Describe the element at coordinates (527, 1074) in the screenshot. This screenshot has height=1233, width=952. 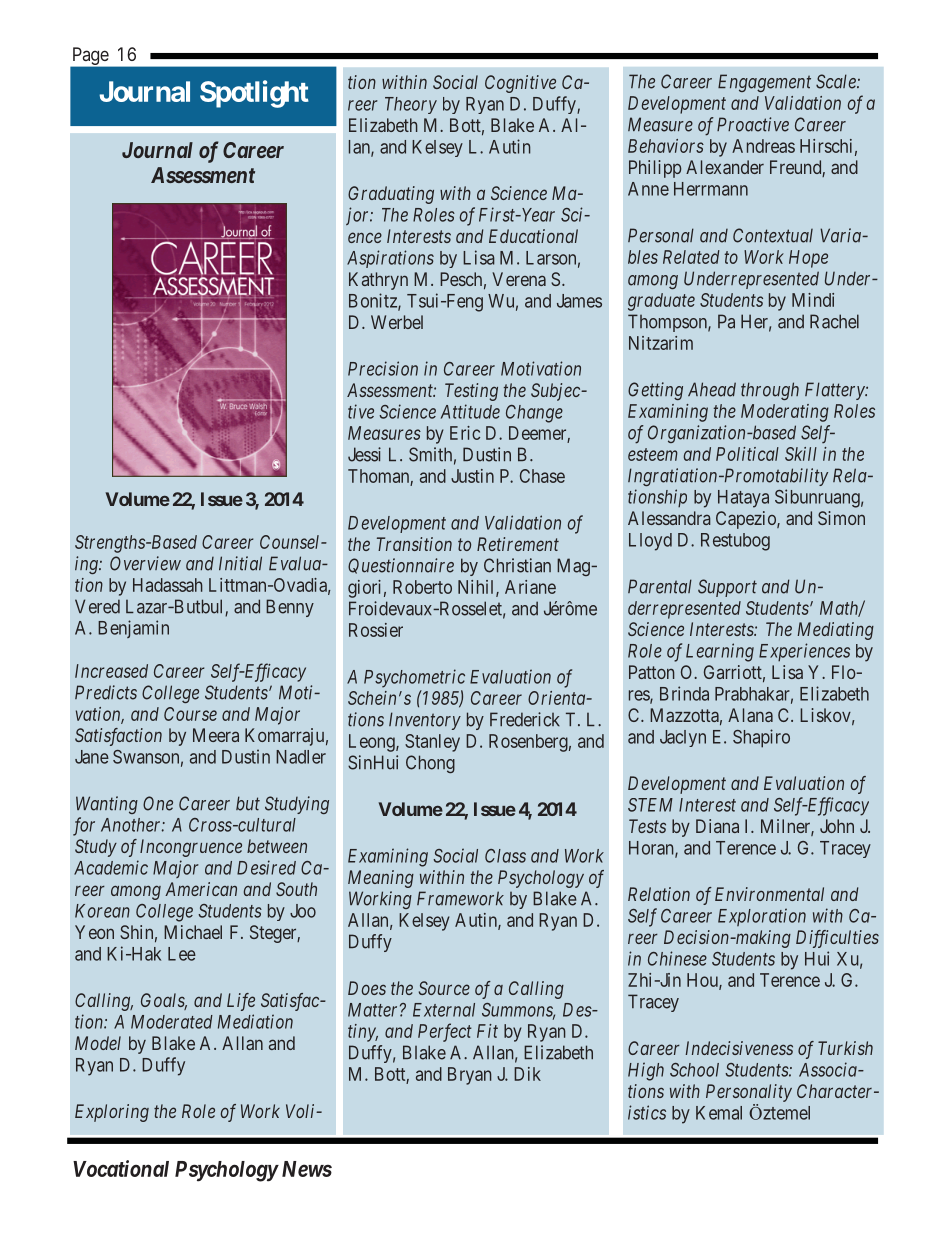
I see `Dik` at that location.
